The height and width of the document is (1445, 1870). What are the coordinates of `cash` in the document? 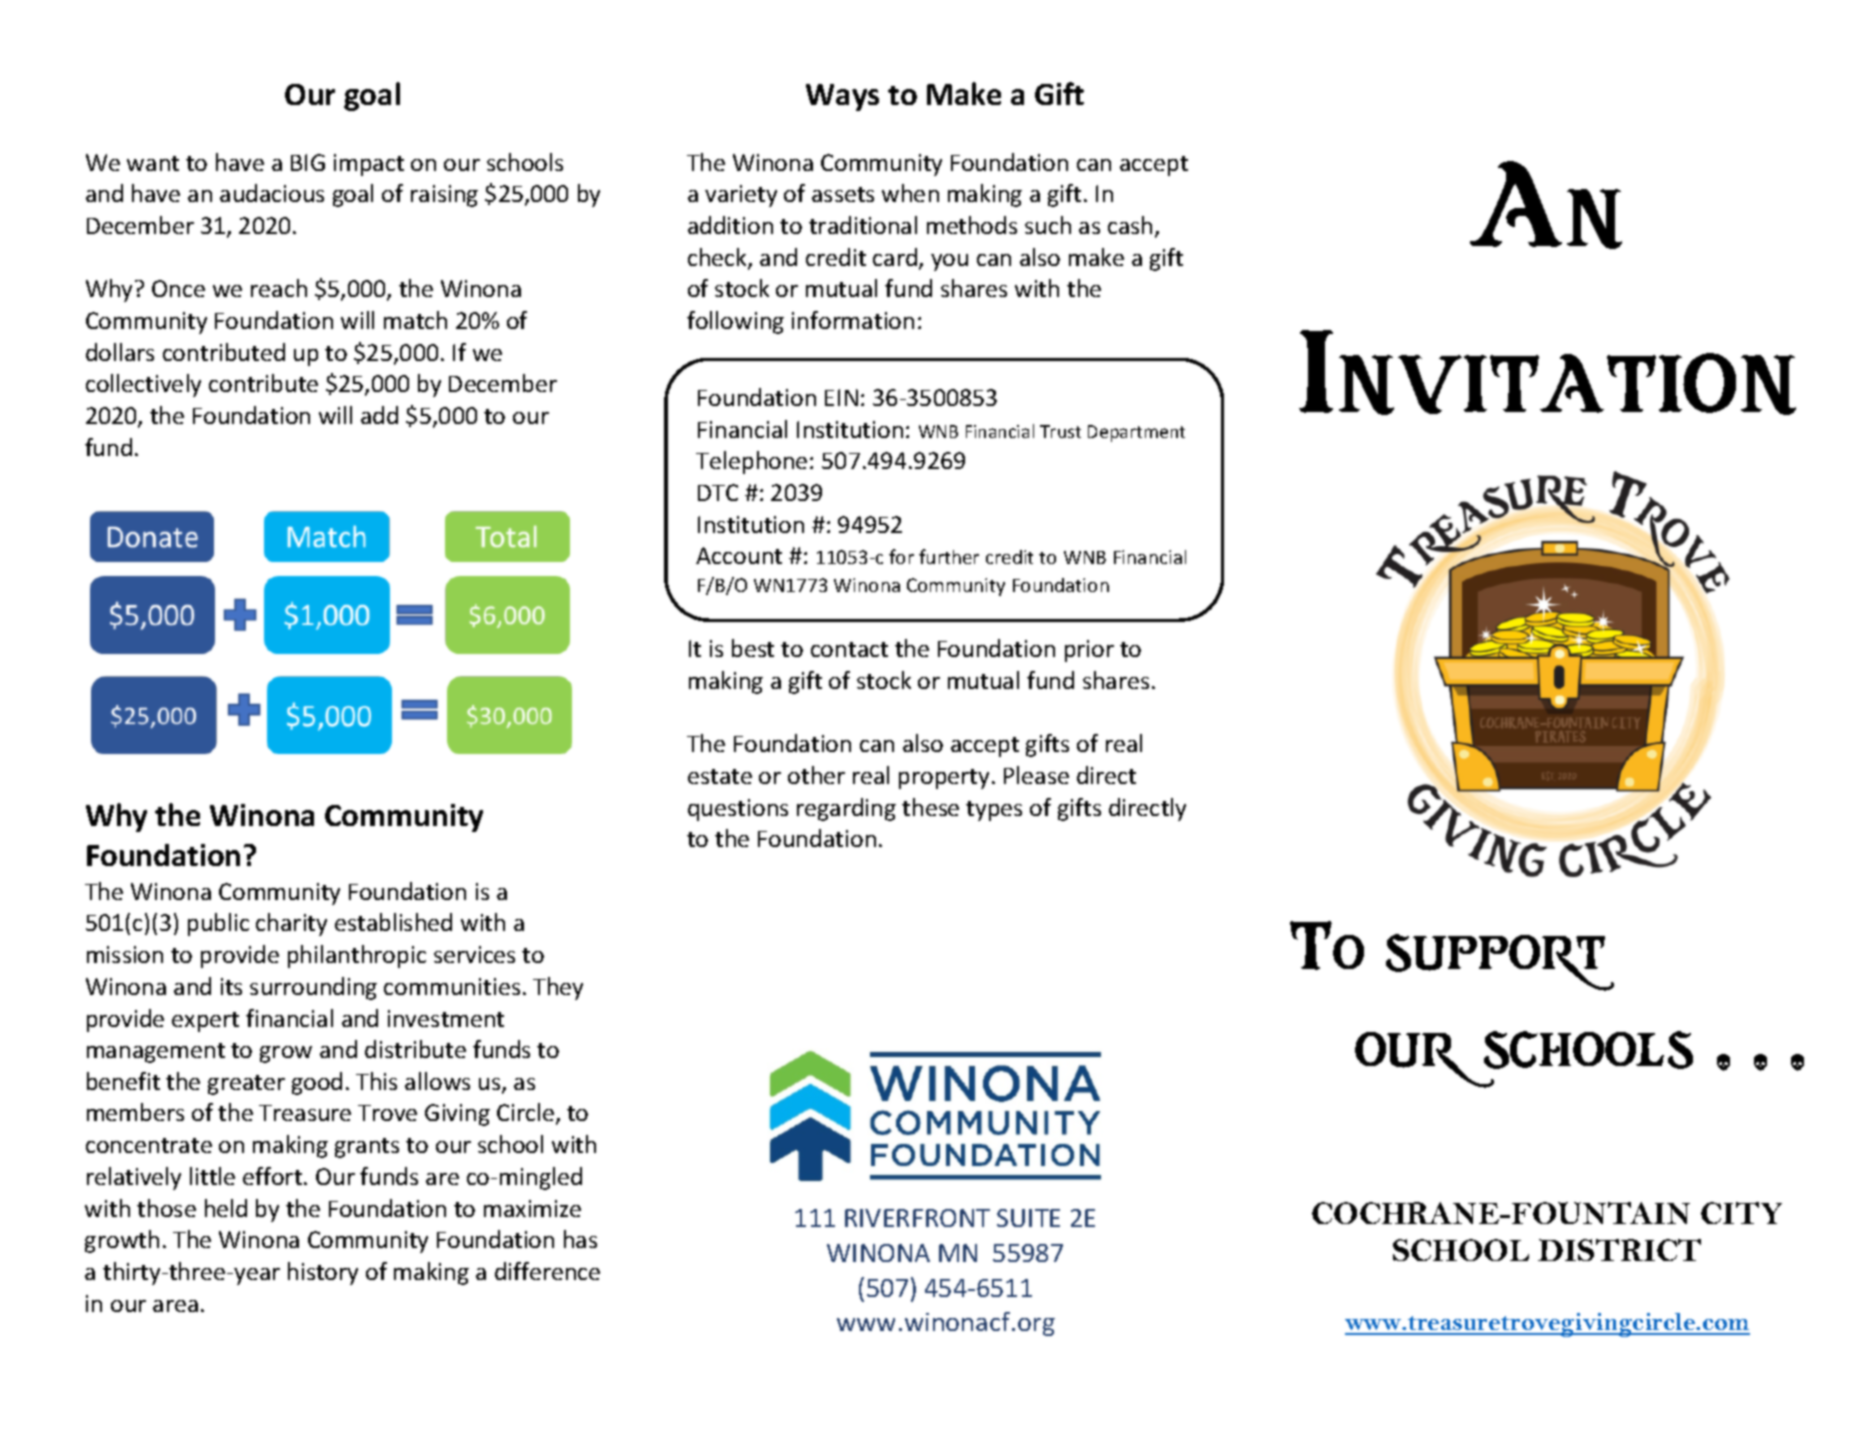 It's located at (1130, 225).
